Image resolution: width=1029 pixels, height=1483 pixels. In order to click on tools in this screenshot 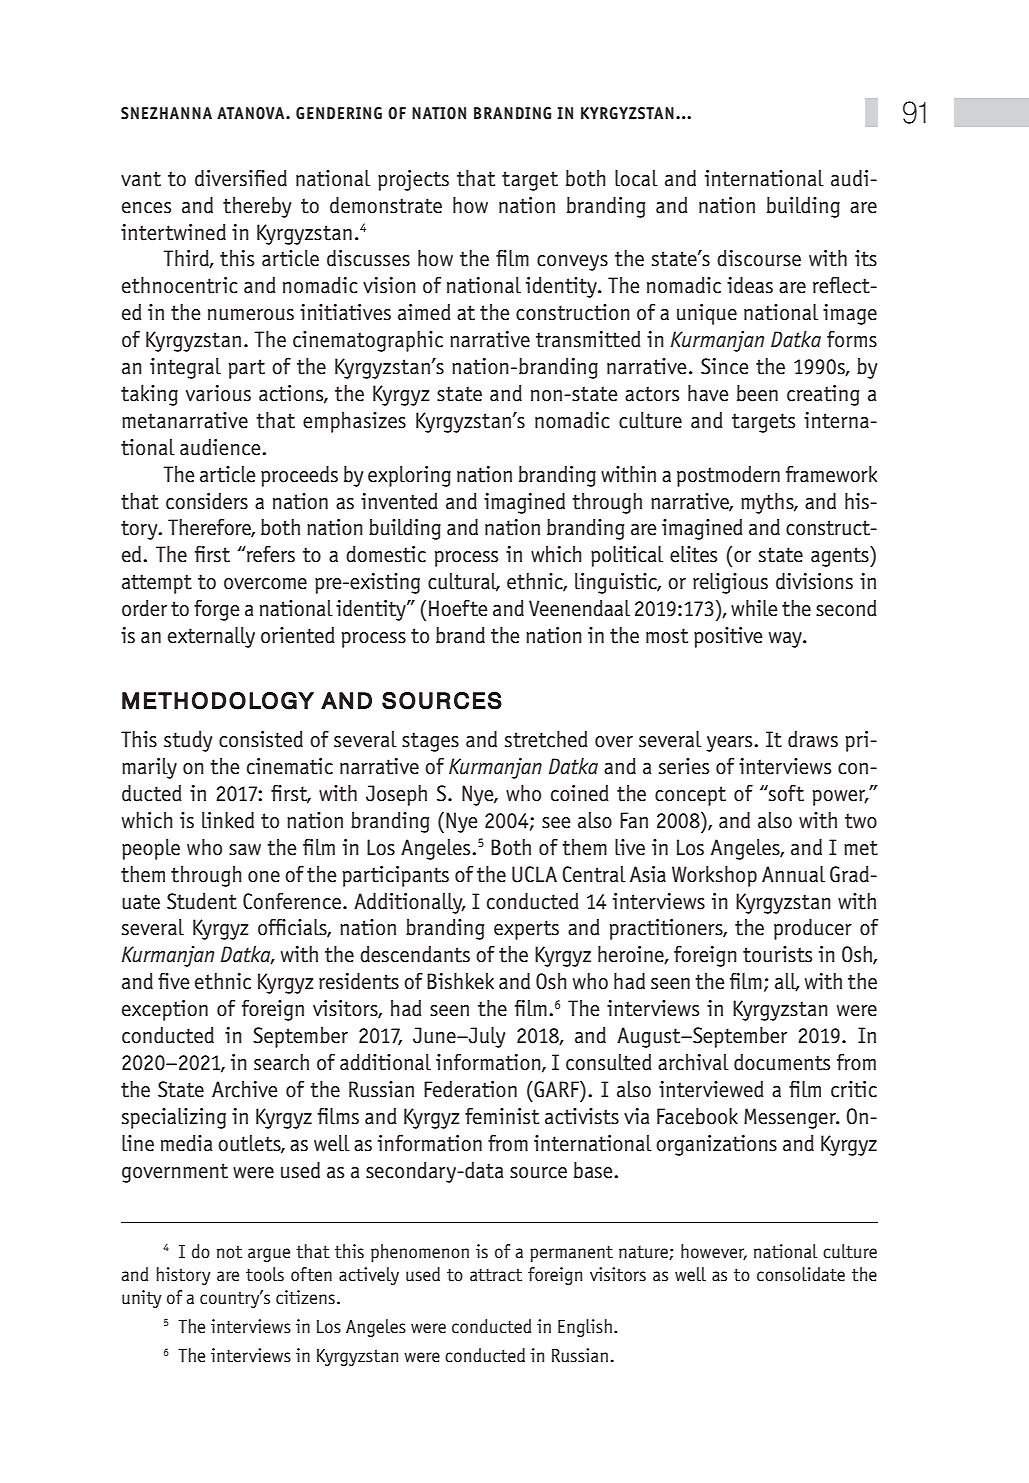, I will do `click(265, 1274)`.
